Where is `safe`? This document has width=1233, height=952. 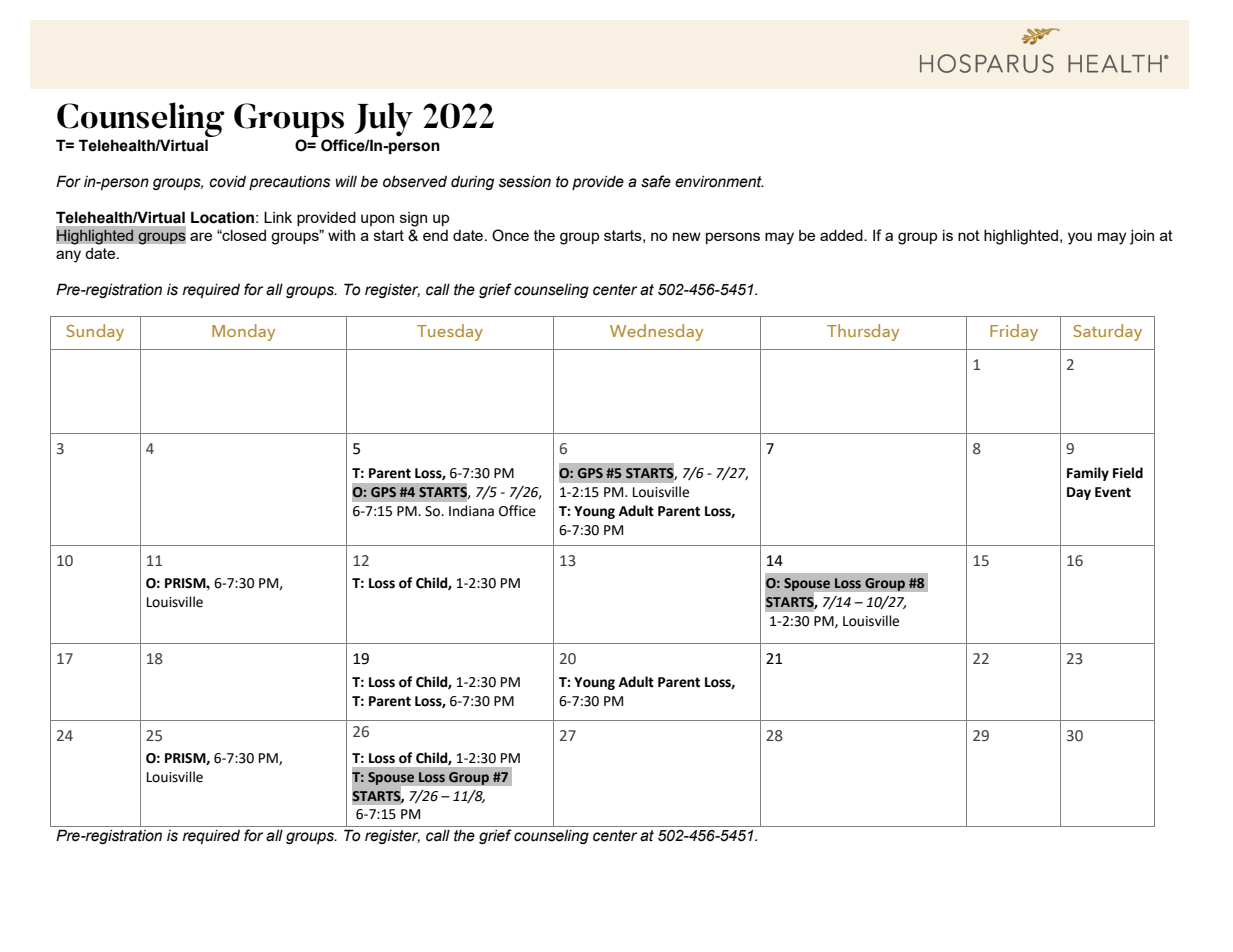
safe is located at coordinates (656, 181).
